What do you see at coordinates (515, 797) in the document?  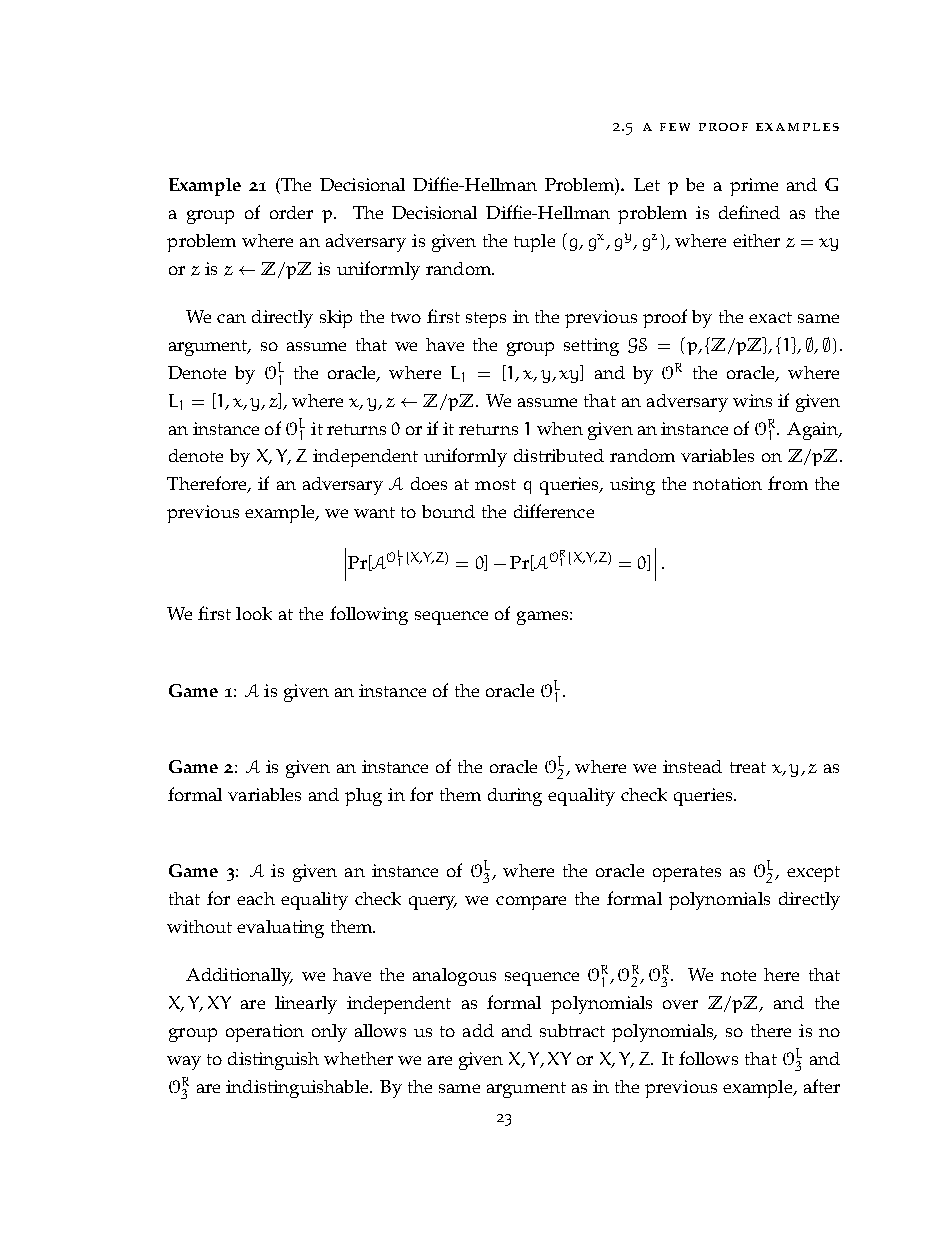 I see `during` at bounding box center [515, 797].
